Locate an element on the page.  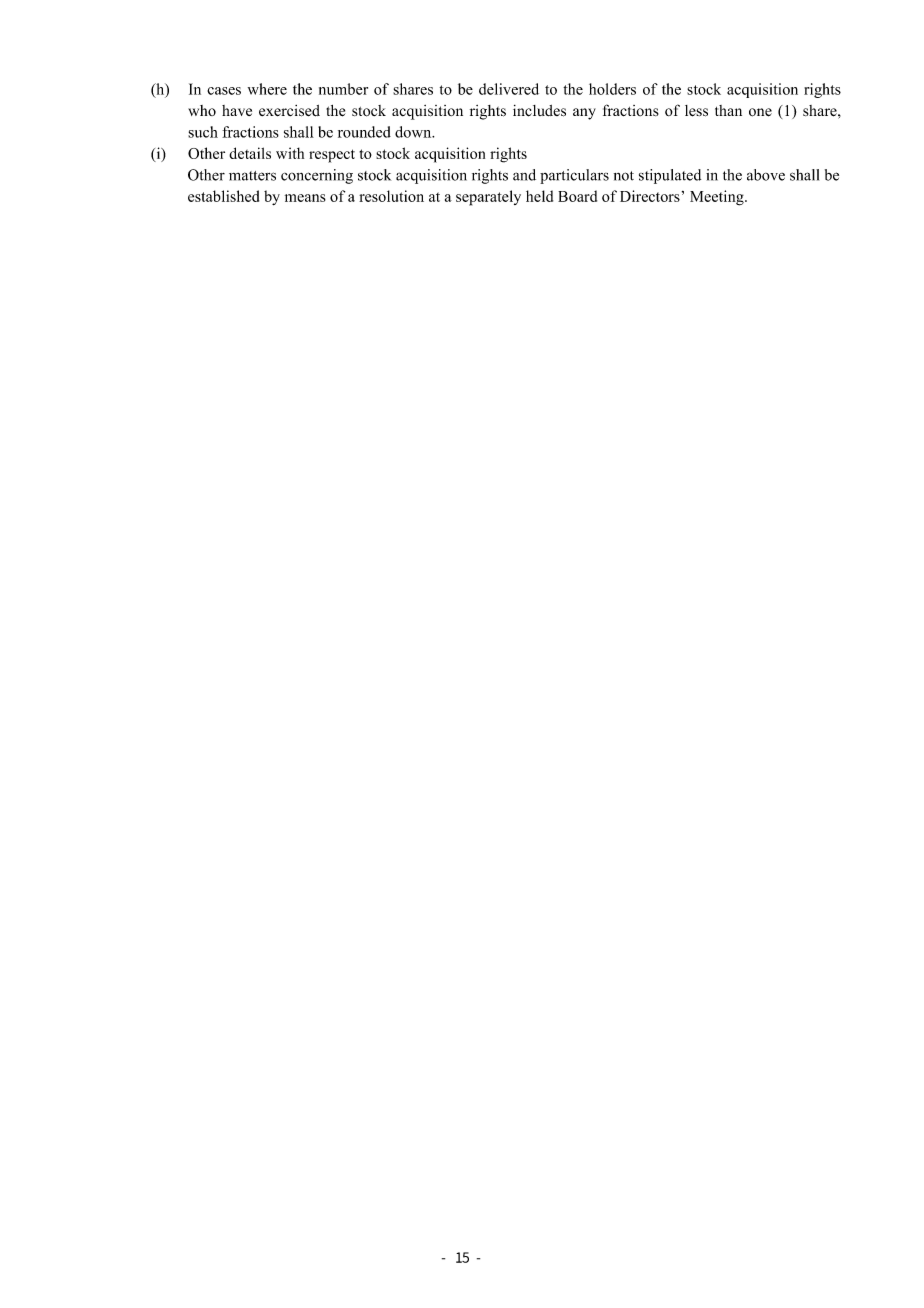
and is located at coordinates (524, 175).
